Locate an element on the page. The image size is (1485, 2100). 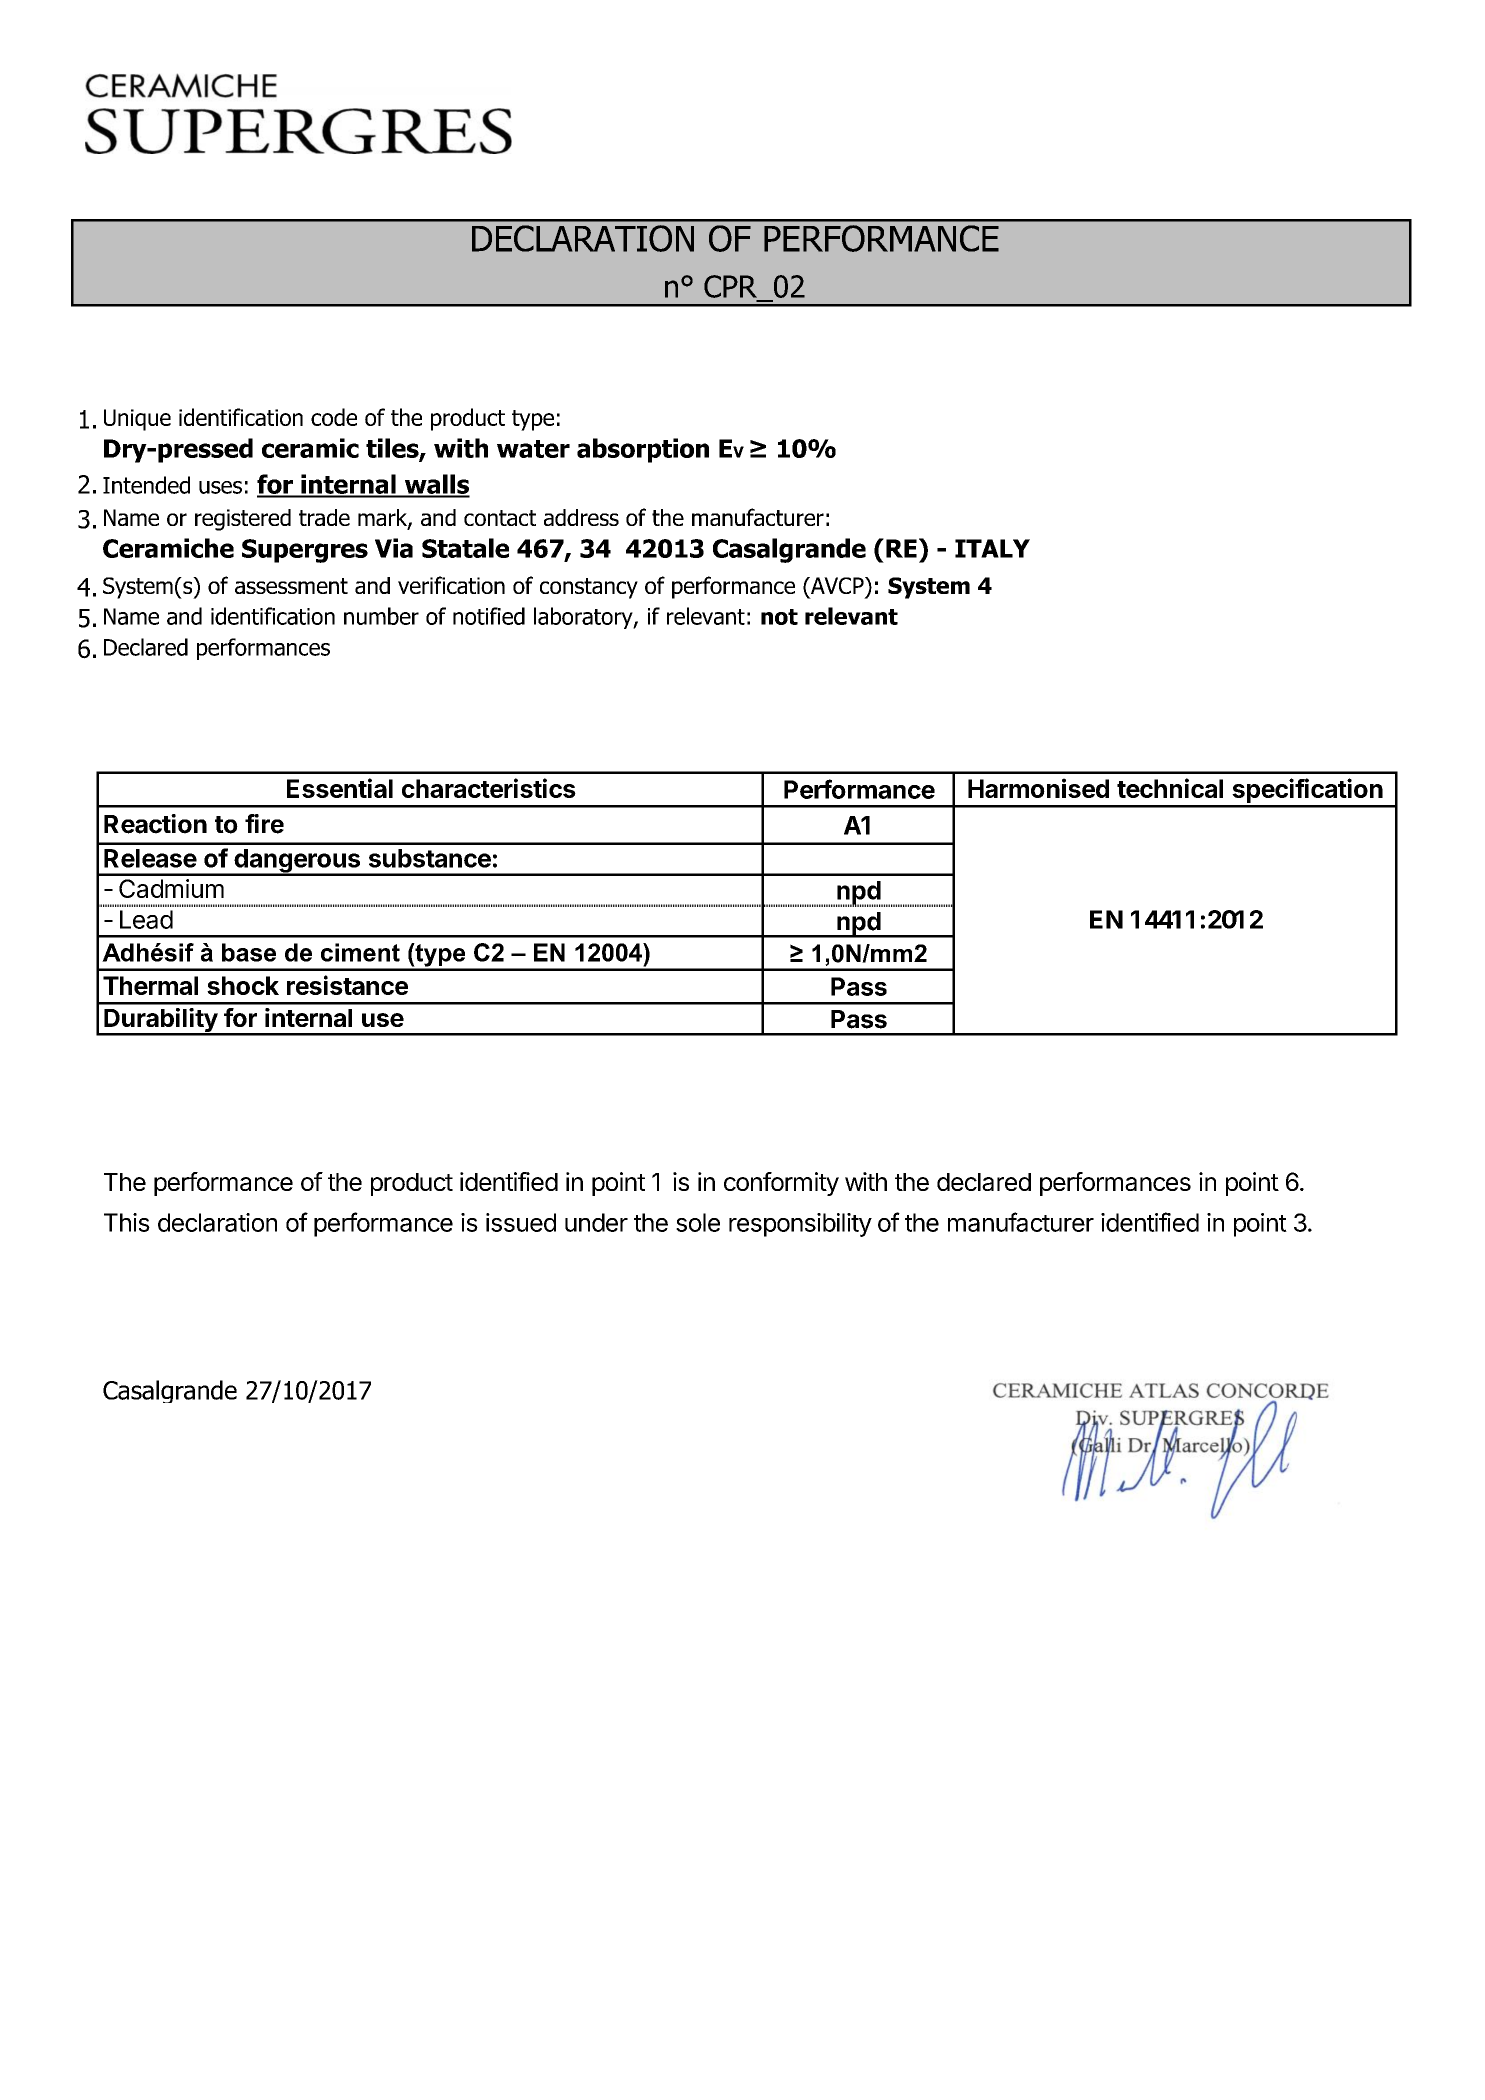
This is located at coordinates (127, 1222).
